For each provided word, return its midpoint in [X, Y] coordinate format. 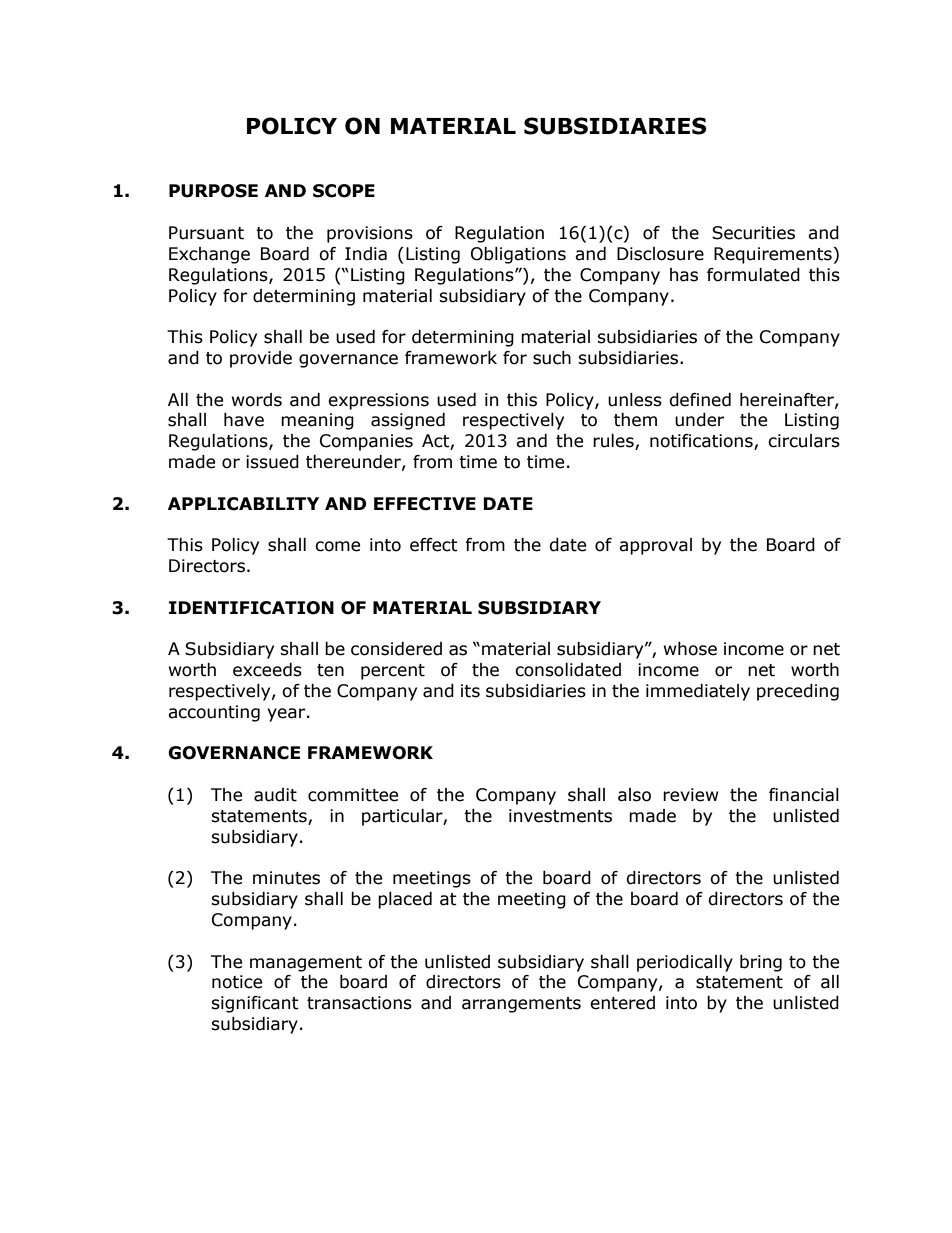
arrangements [521, 1005]
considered [396, 649]
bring [761, 963]
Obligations [518, 255]
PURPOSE [213, 191]
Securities [753, 233]
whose [690, 649]
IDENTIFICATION [251, 608]
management [306, 964]
